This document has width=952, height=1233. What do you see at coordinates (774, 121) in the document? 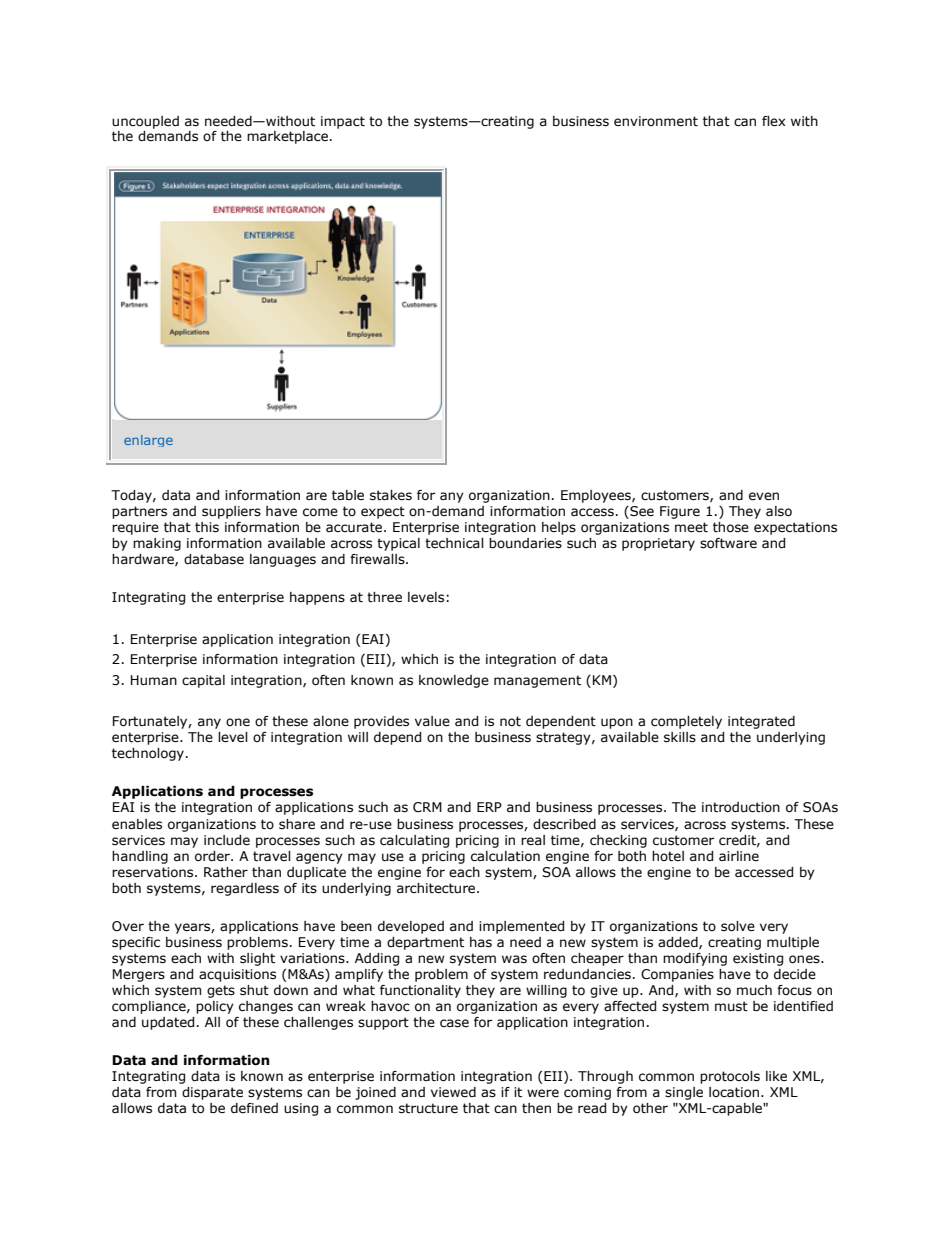
I see `flex` at bounding box center [774, 121].
